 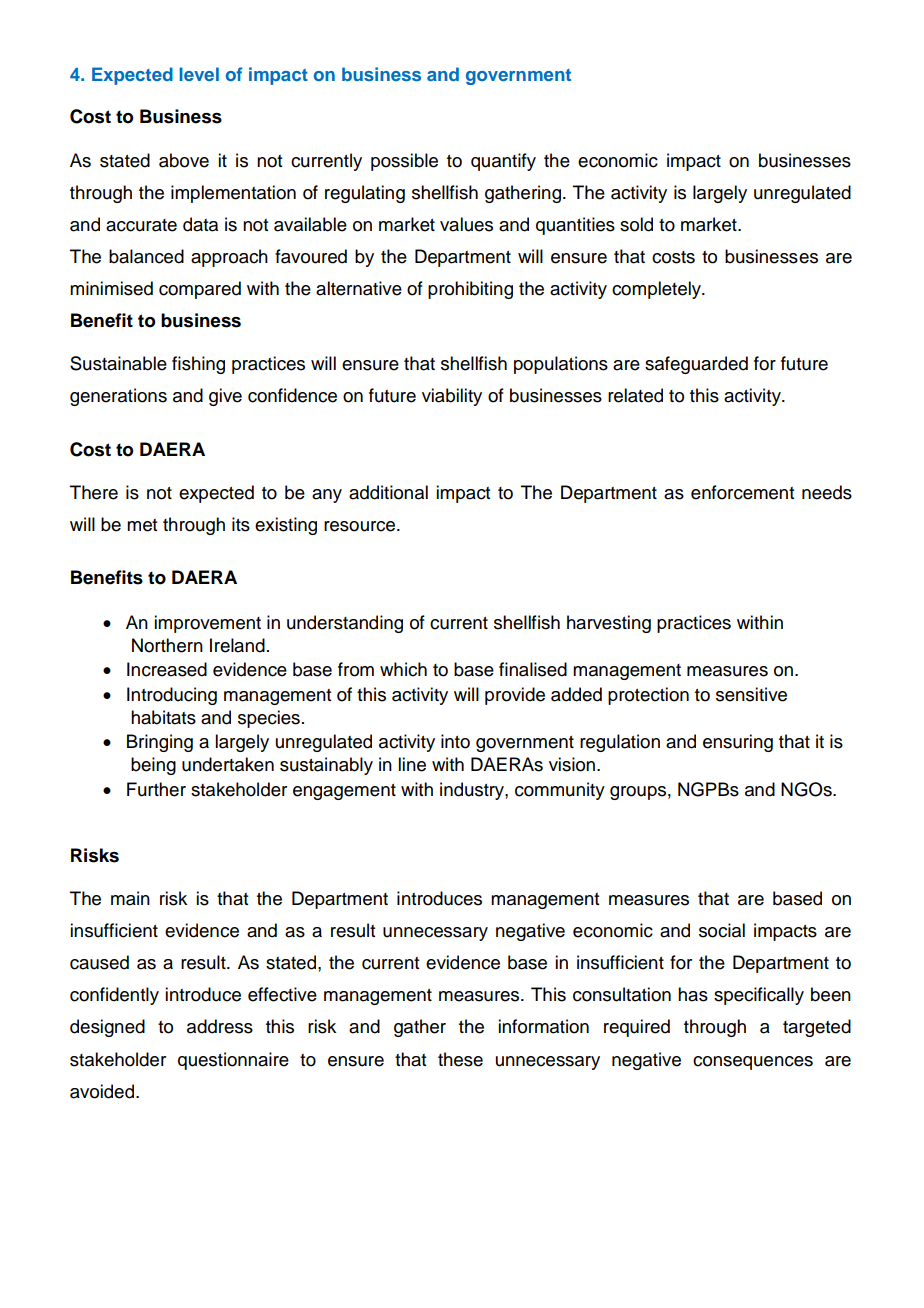 I want to click on enforcement, so click(x=742, y=492).
